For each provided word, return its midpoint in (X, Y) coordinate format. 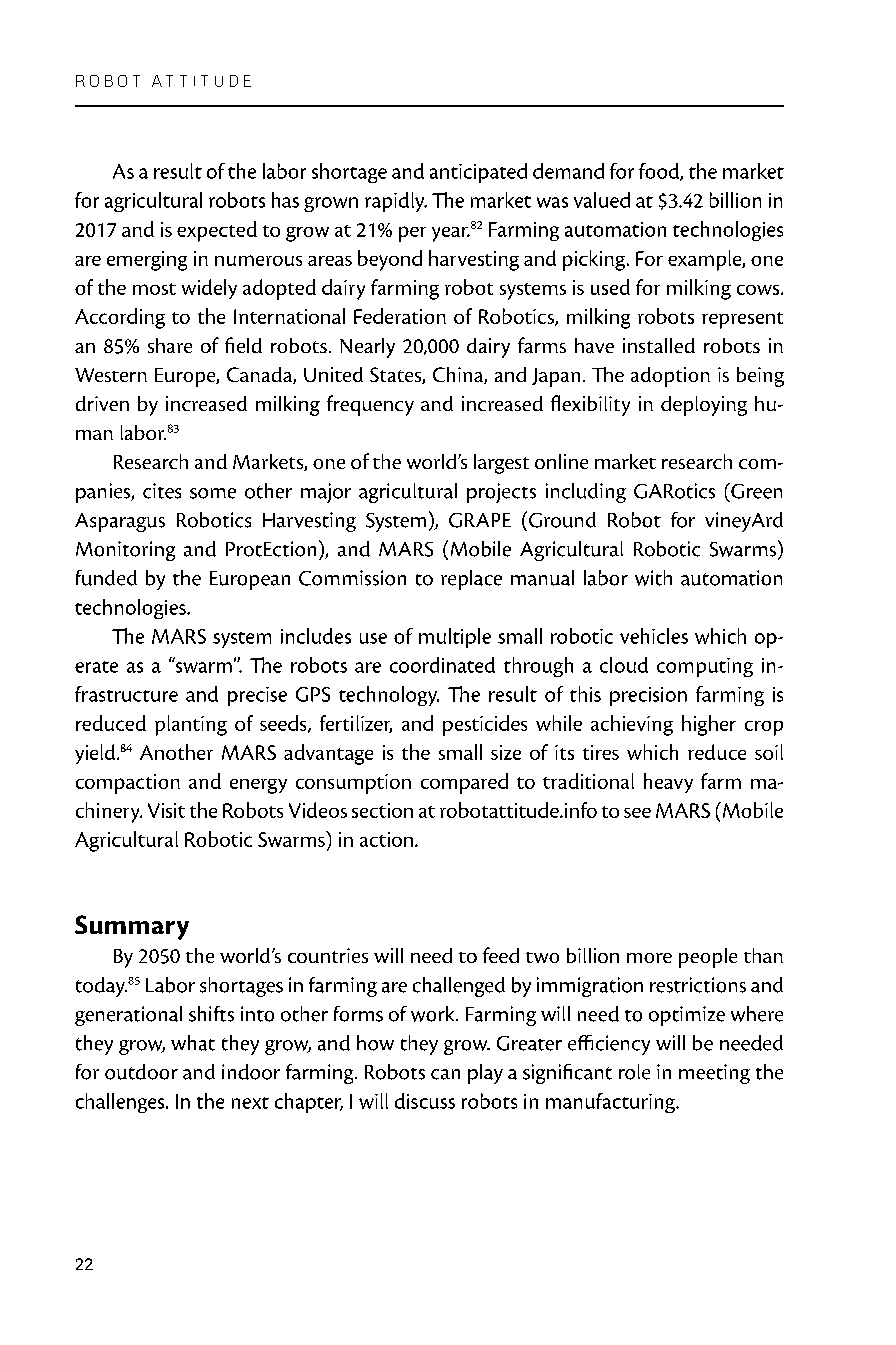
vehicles (654, 636)
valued (602, 200)
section (382, 810)
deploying (704, 406)
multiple (455, 638)
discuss (425, 1101)
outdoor (141, 1072)
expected (217, 231)
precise (257, 696)
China (459, 375)
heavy (668, 783)
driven (102, 403)
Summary (132, 927)
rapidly (396, 202)
